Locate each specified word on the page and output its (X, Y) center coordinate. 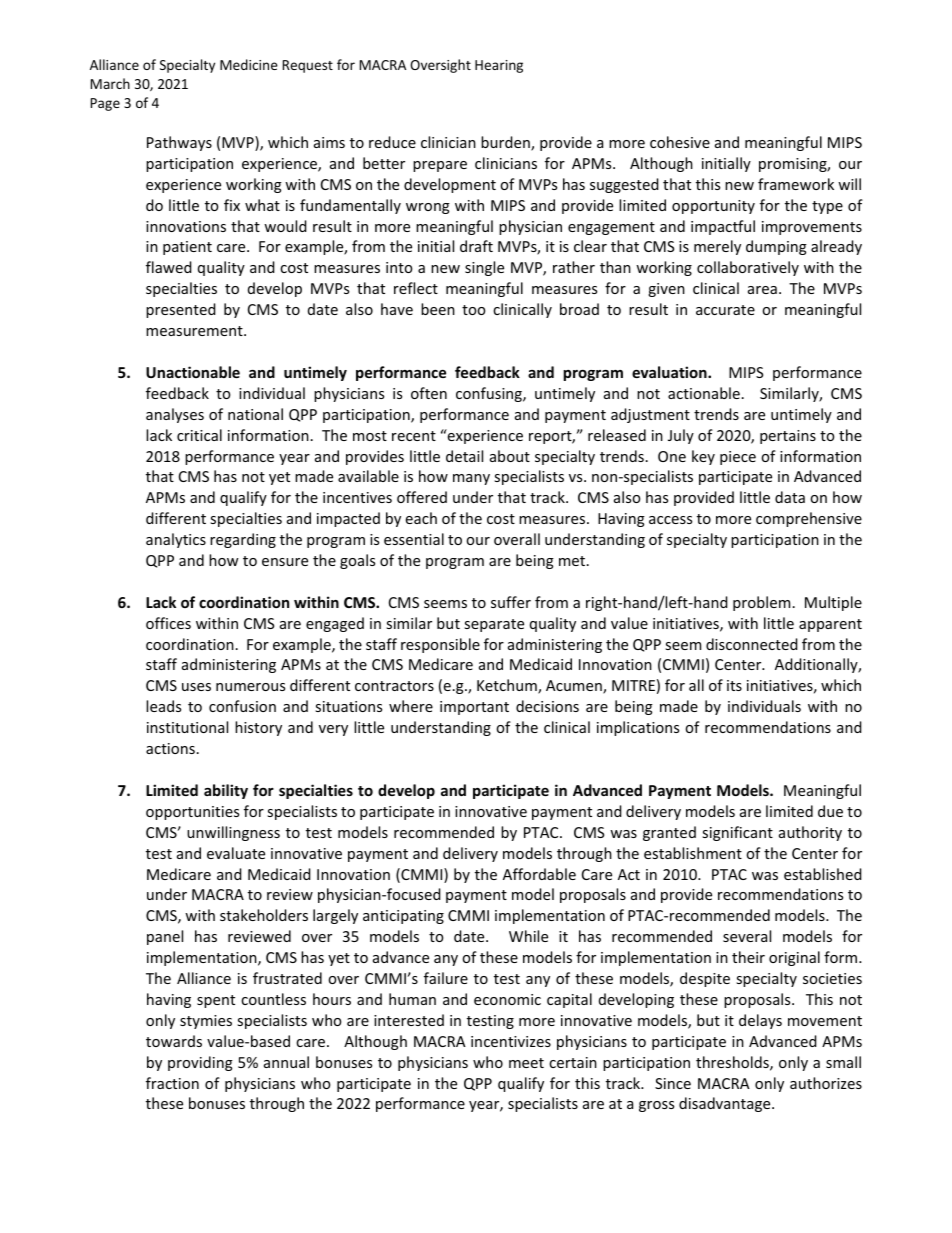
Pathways (179, 143)
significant (737, 833)
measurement (195, 331)
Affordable (539, 874)
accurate (725, 310)
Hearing (499, 66)
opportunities (192, 813)
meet (526, 1063)
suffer (511, 602)
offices (168, 623)
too (473, 310)
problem (761, 603)
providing (200, 1063)
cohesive (680, 142)
